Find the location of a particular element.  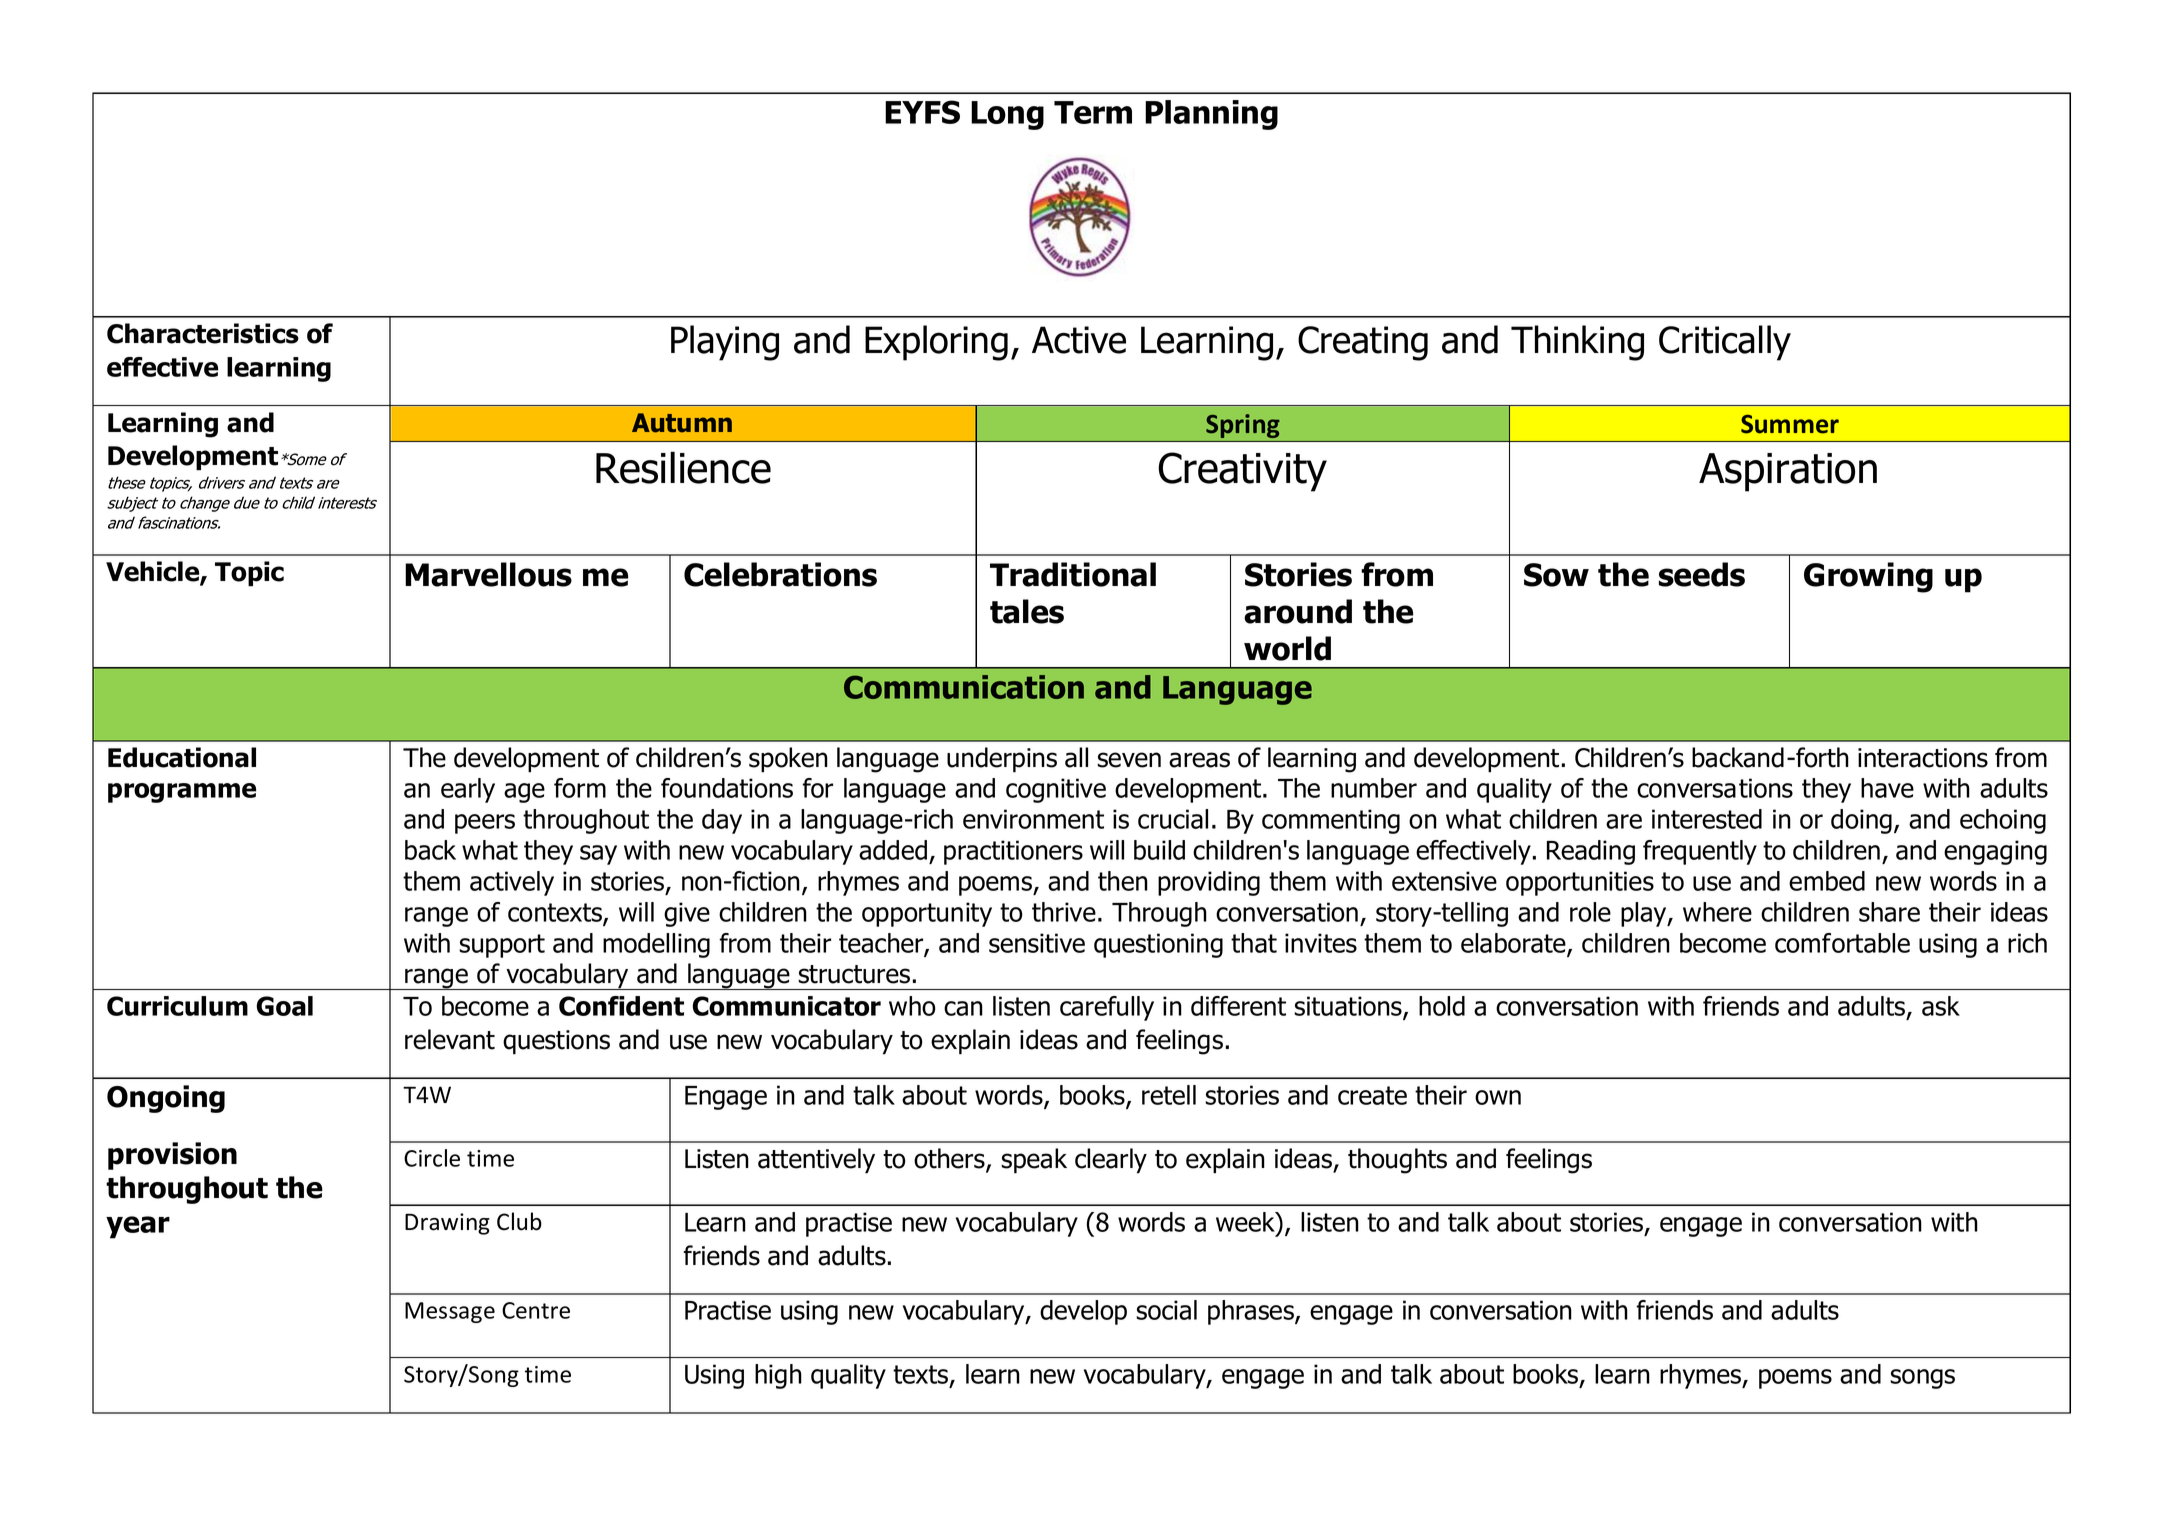

Creativity is located at coordinates (1242, 472).
